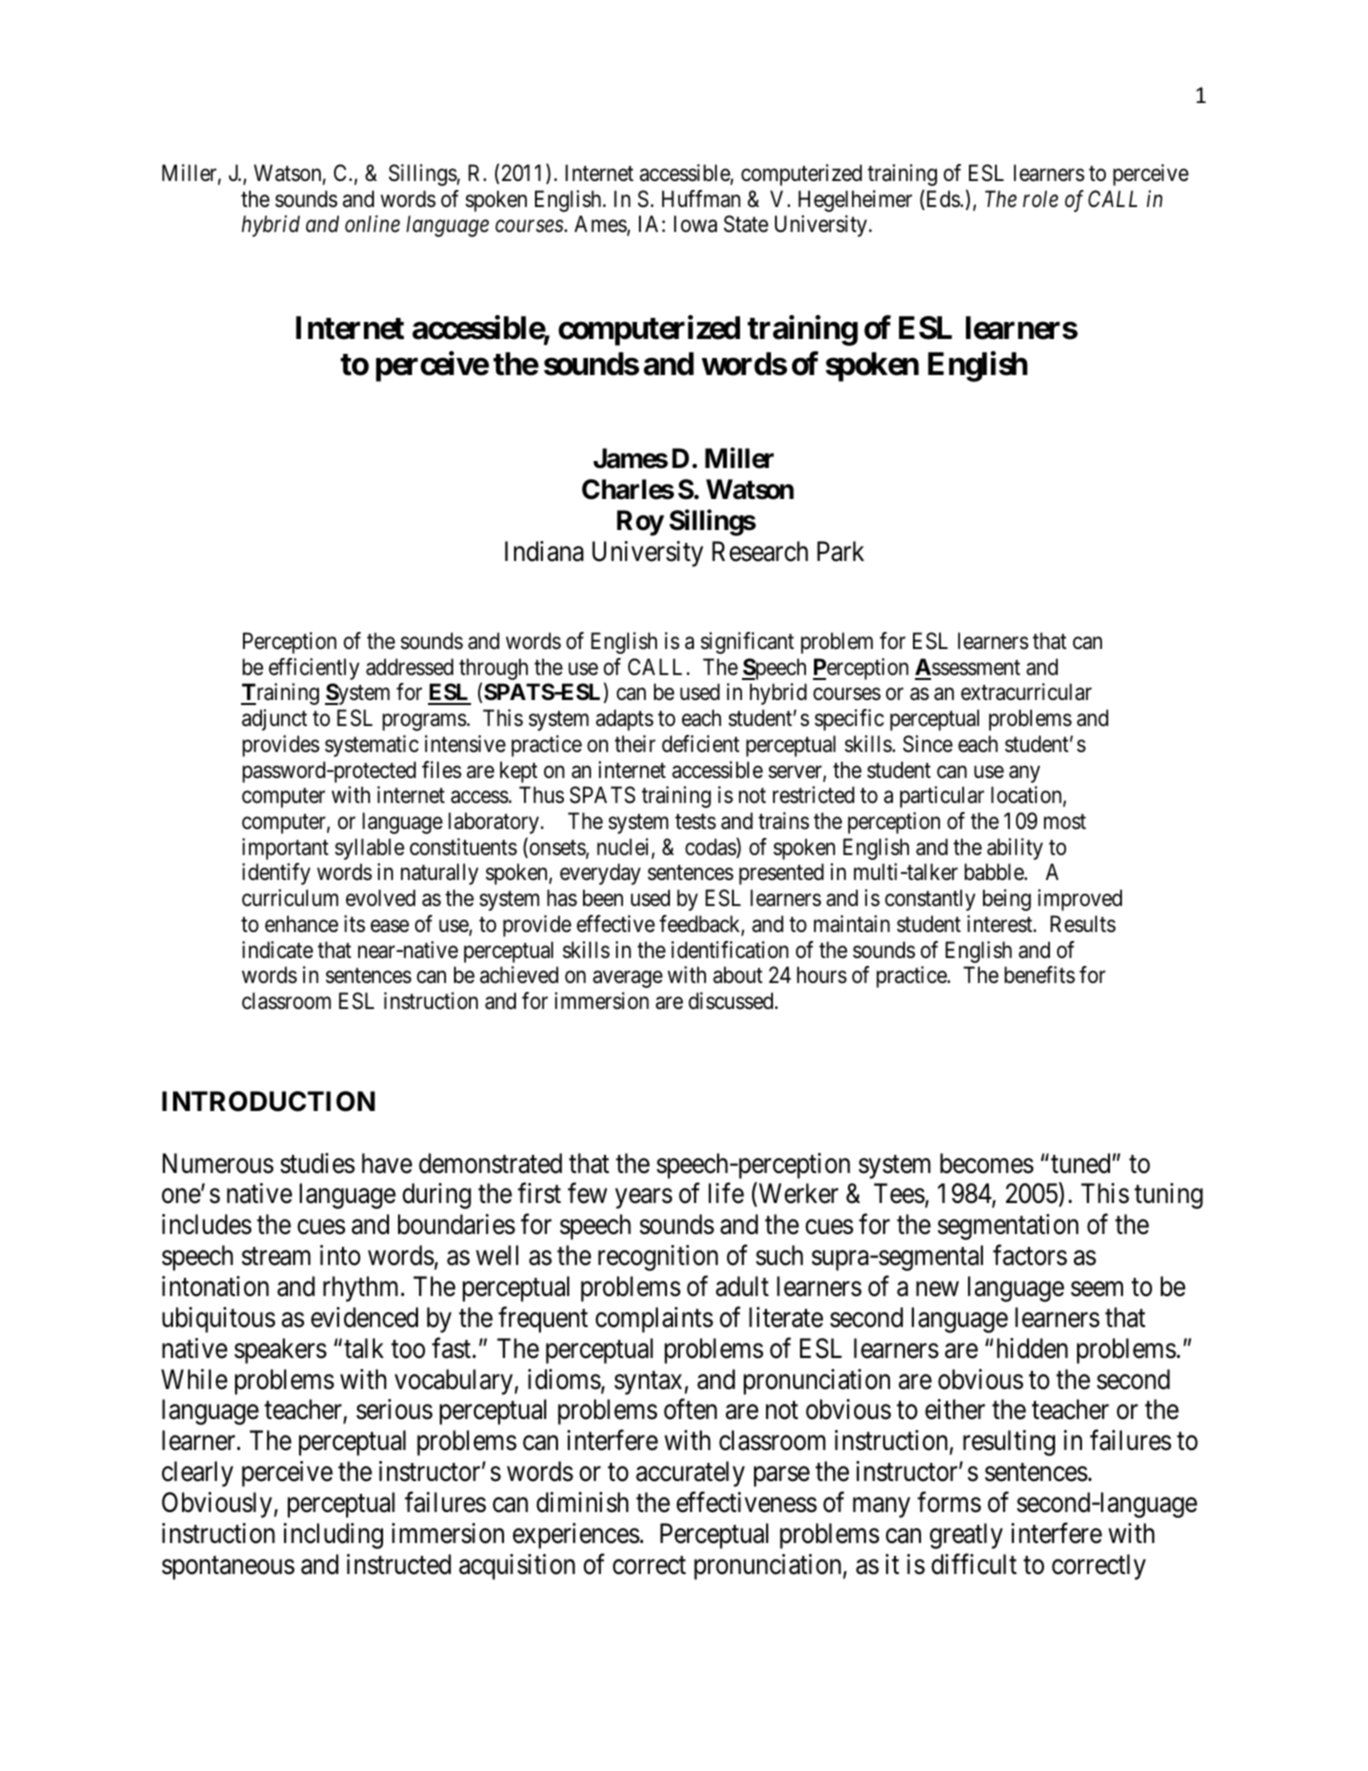  I want to click on INTRODUCTION, so click(268, 1101).
